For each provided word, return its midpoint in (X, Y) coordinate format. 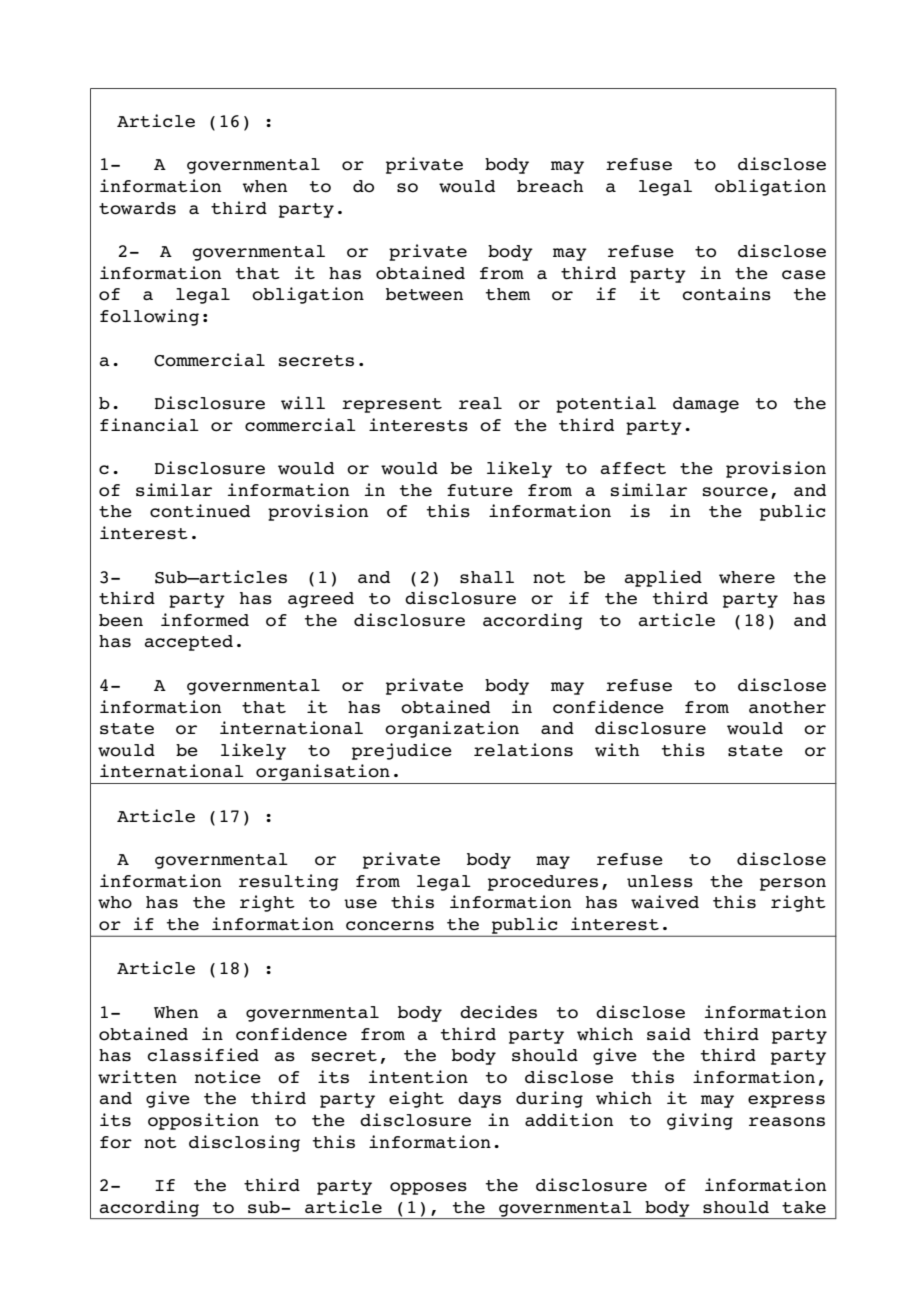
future (480, 490)
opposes (428, 1188)
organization (452, 729)
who (115, 902)
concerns (390, 926)
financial (149, 424)
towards (137, 208)
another (787, 707)
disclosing (244, 1143)
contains (726, 294)
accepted (189, 643)
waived (665, 902)
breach (550, 186)
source (735, 492)
